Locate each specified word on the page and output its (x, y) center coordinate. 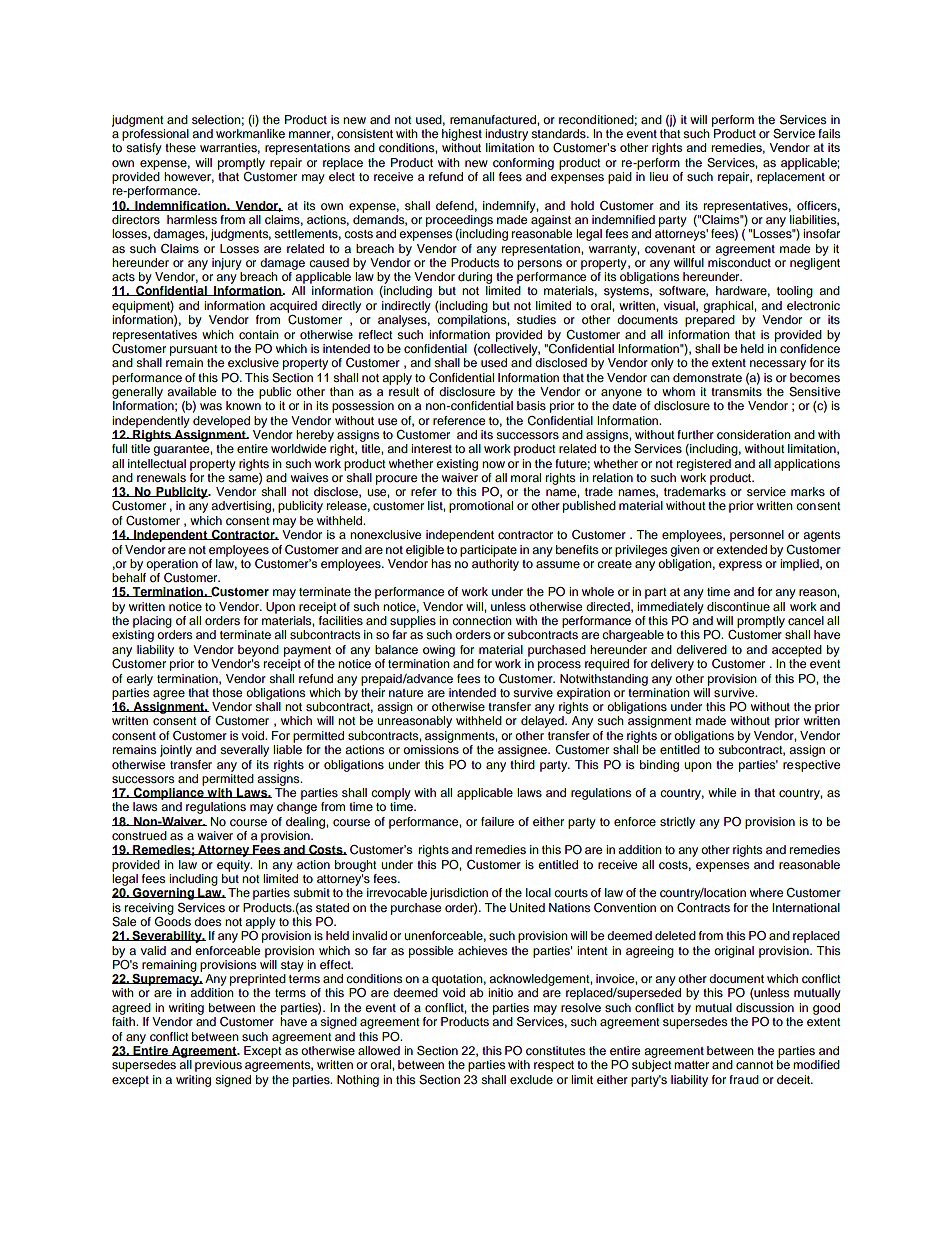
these (180, 147)
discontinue (738, 606)
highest (462, 135)
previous (218, 1066)
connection (482, 620)
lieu (659, 176)
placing (152, 622)
